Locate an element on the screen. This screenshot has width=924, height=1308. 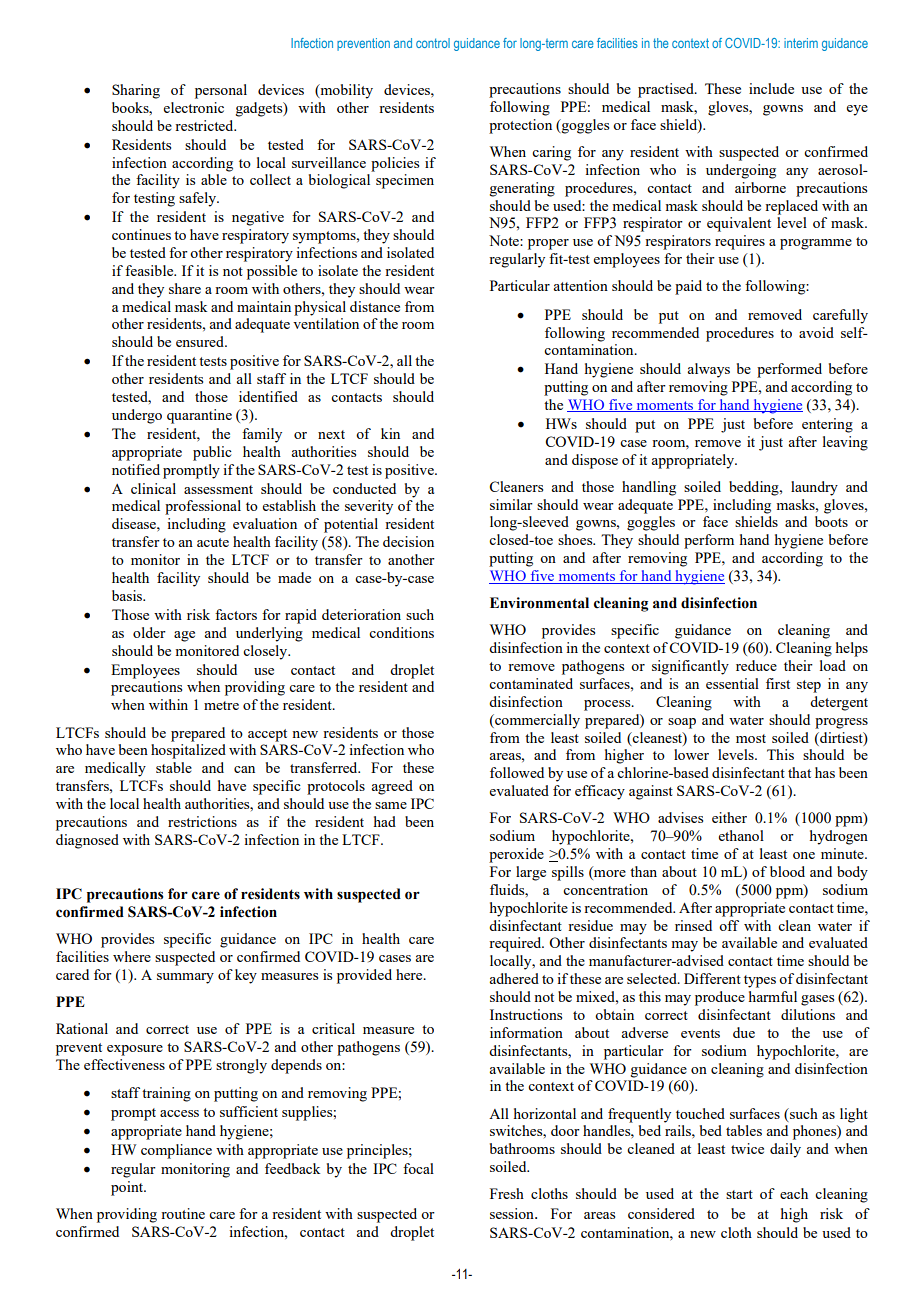
control is located at coordinates (433, 43).
